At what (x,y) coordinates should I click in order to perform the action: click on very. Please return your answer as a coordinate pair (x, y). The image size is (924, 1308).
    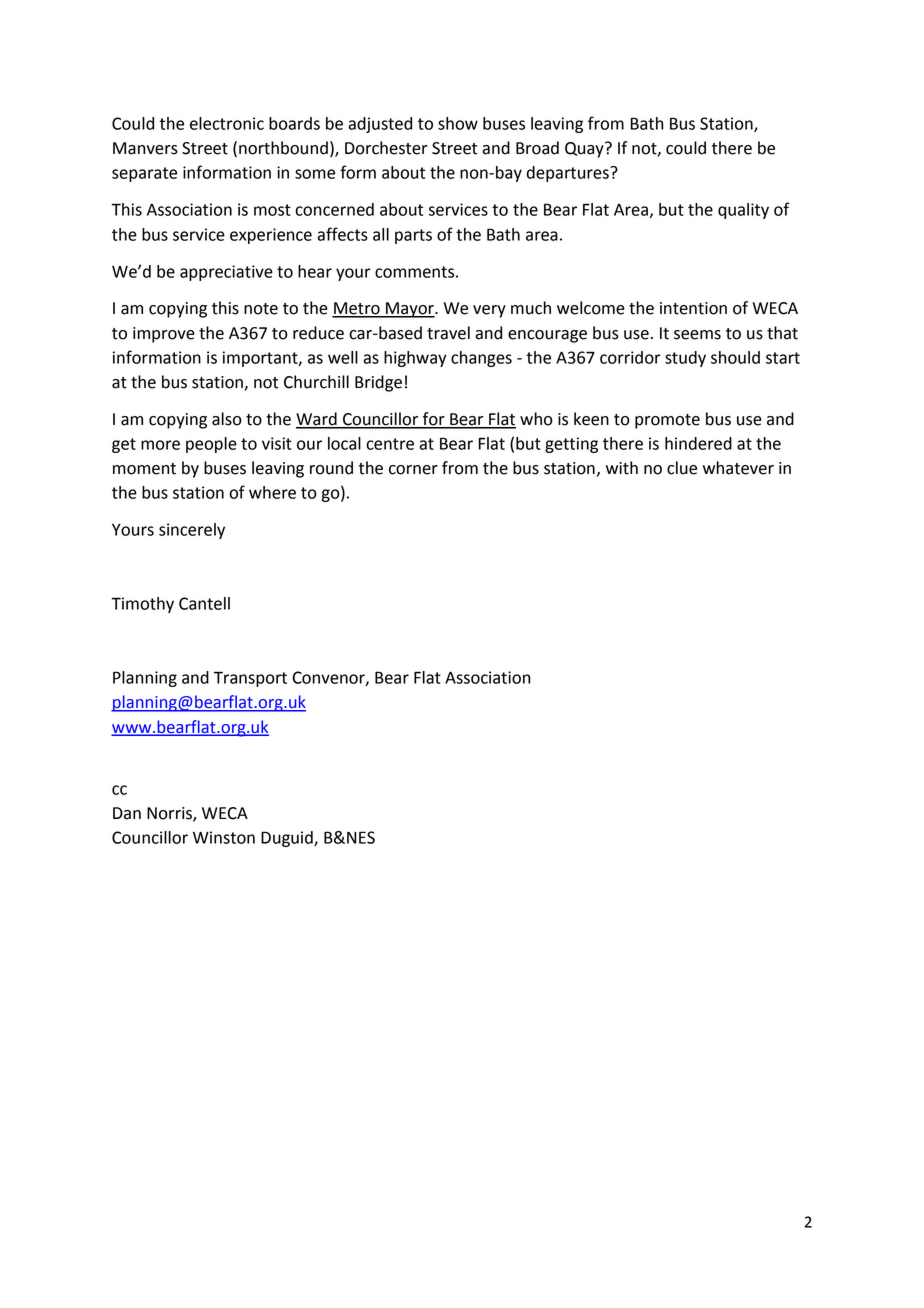
    Looking at the image, I should click on (489, 311).
